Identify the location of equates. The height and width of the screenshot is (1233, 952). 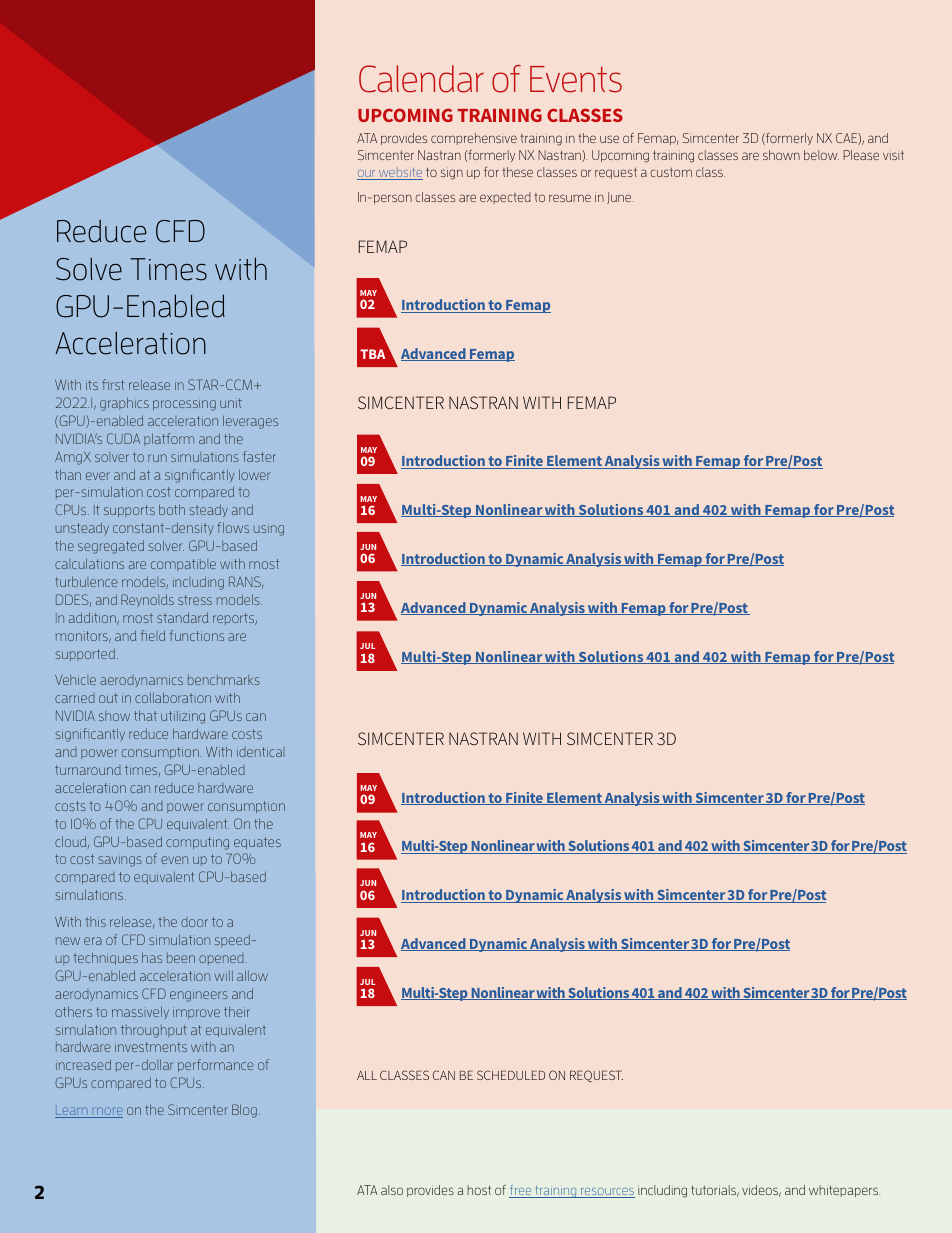
(257, 843).
